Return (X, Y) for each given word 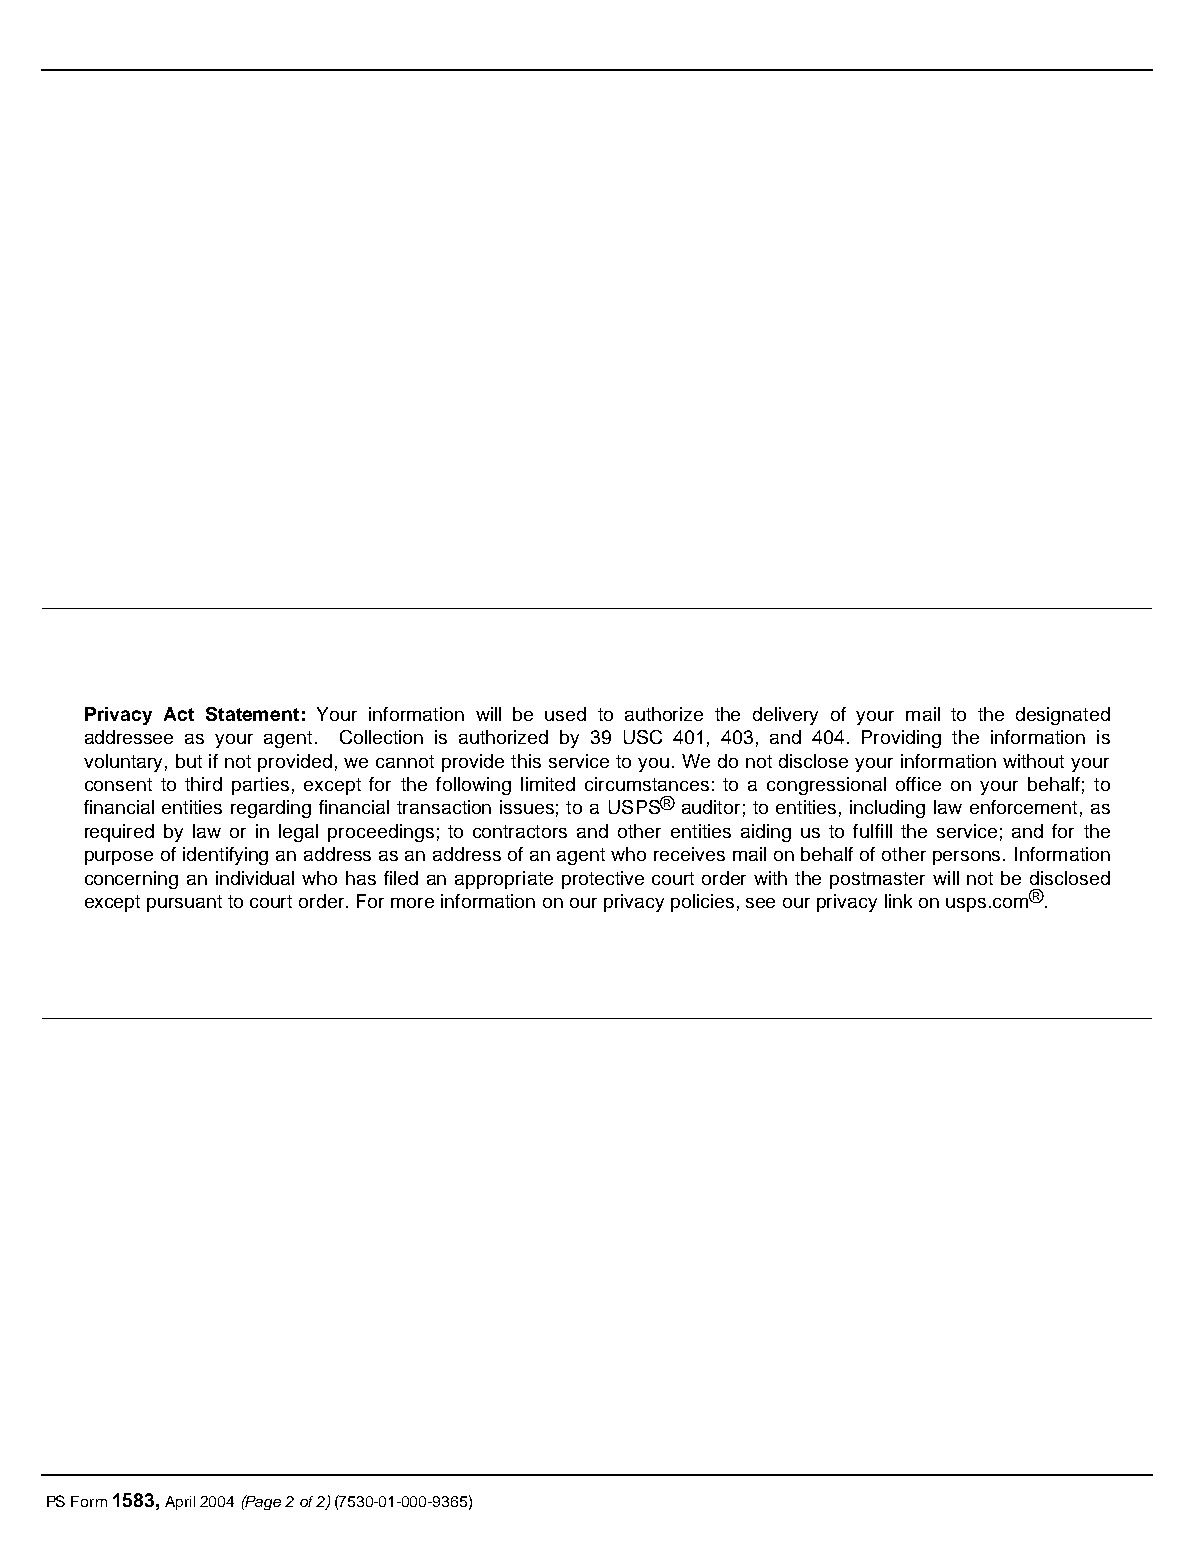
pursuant (184, 903)
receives (689, 854)
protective (603, 880)
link (898, 901)
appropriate (504, 880)
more (412, 903)
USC (643, 737)
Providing (901, 739)
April (180, 1503)
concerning (131, 880)
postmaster (877, 880)
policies (702, 903)
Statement (252, 714)
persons (968, 858)
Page (262, 1502)
